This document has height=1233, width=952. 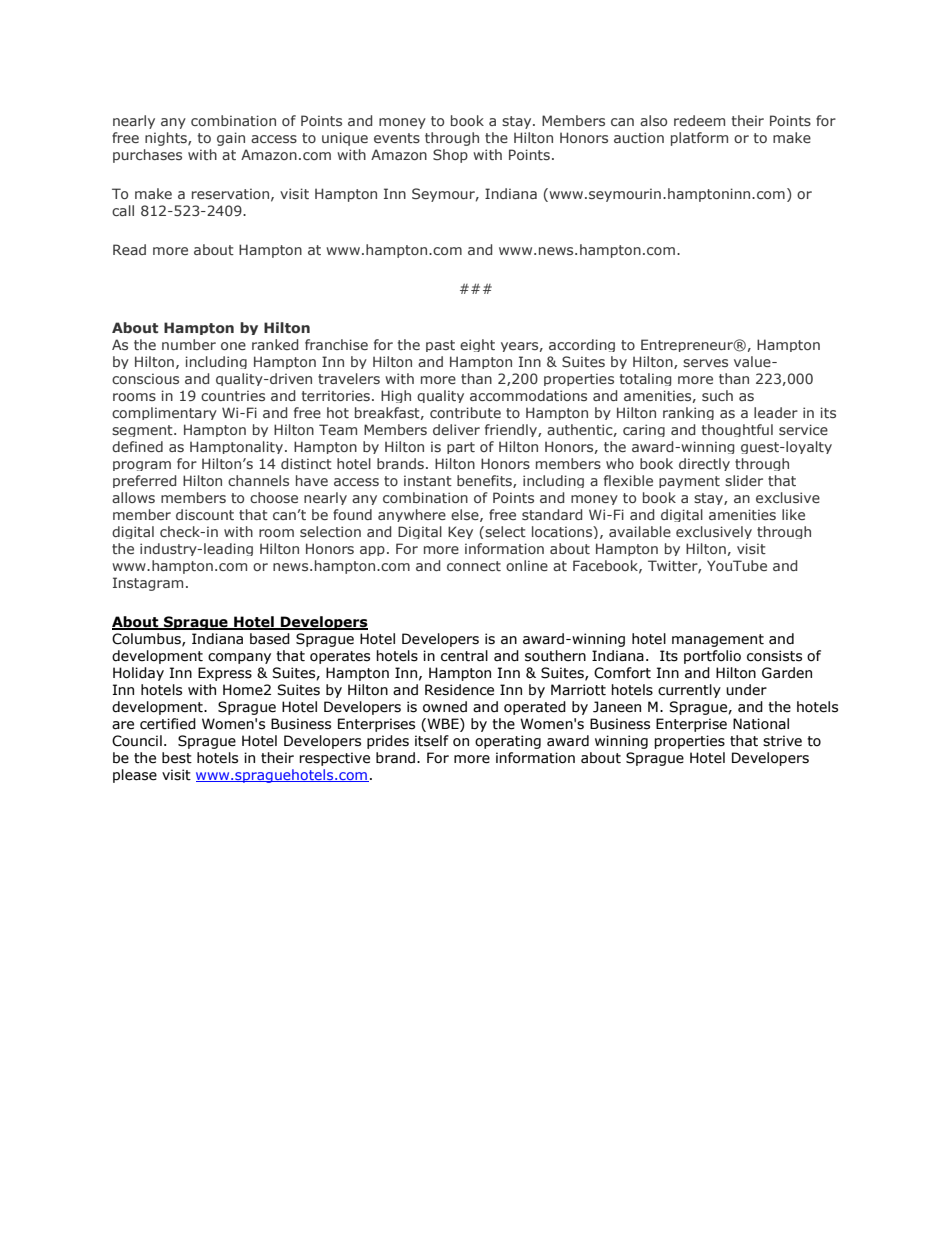 What do you see at coordinates (705, 363) in the document?
I see `serves` at bounding box center [705, 363].
